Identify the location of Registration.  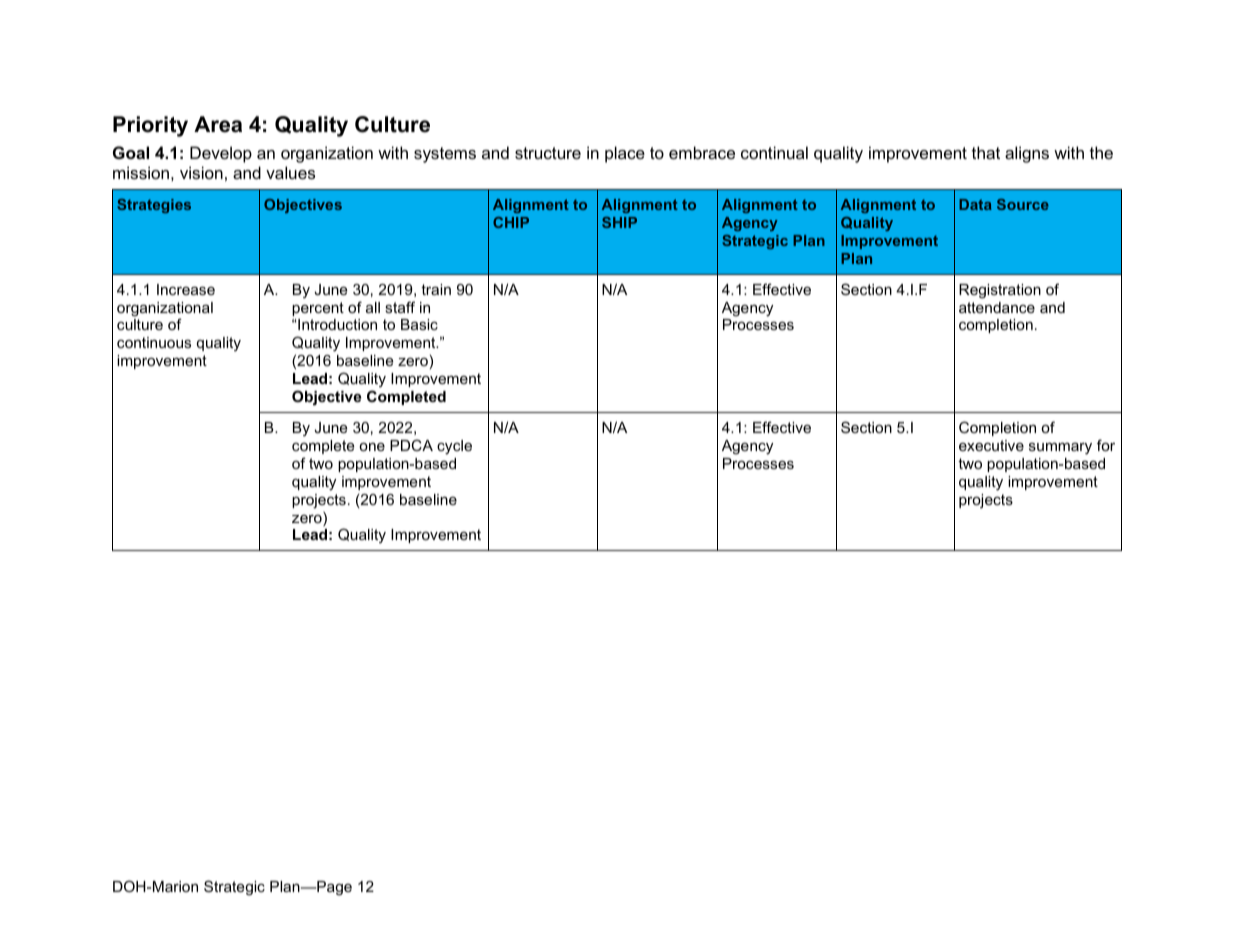
(1000, 291).
